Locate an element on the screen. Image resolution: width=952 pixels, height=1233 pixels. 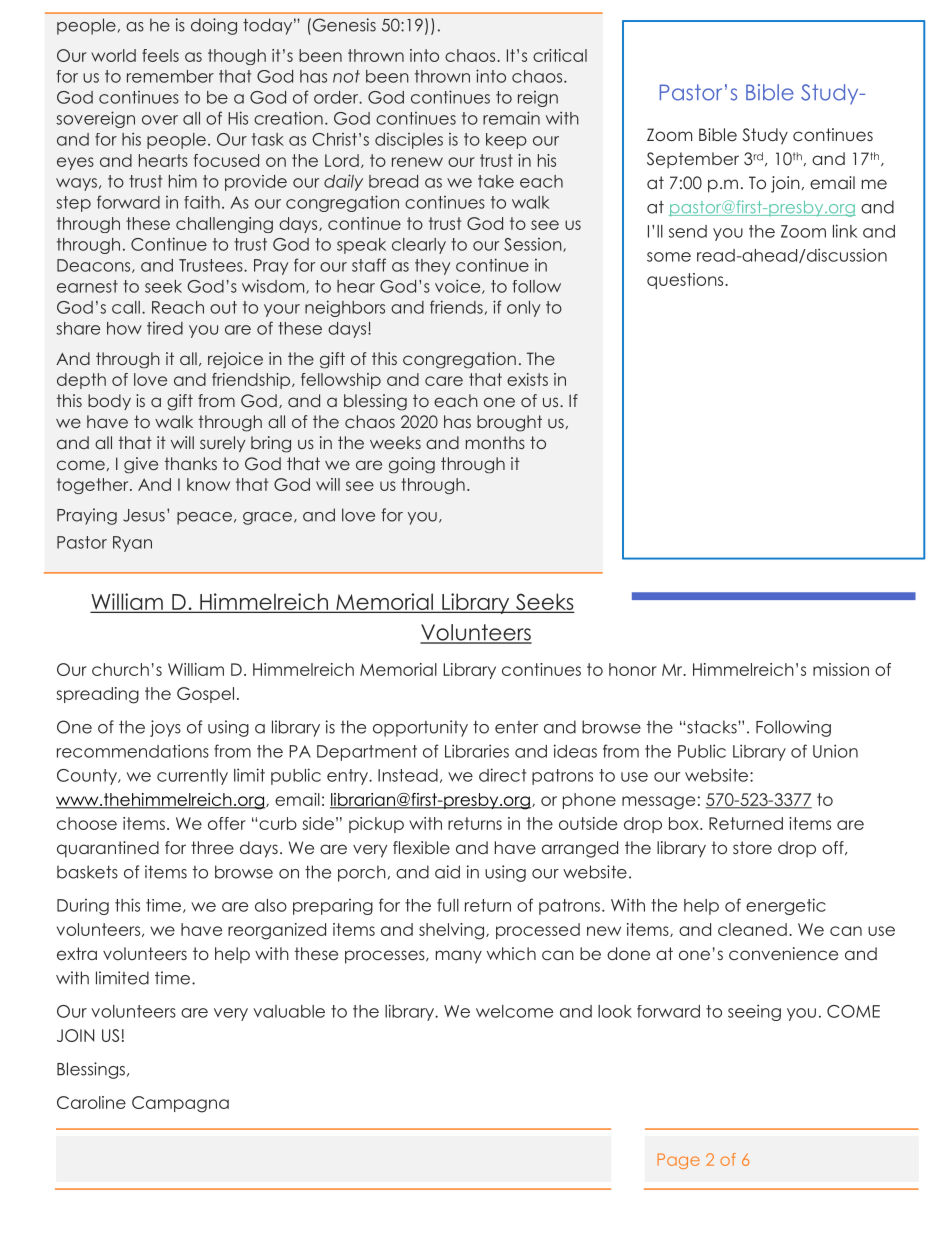
feels is located at coordinates (160, 55).
